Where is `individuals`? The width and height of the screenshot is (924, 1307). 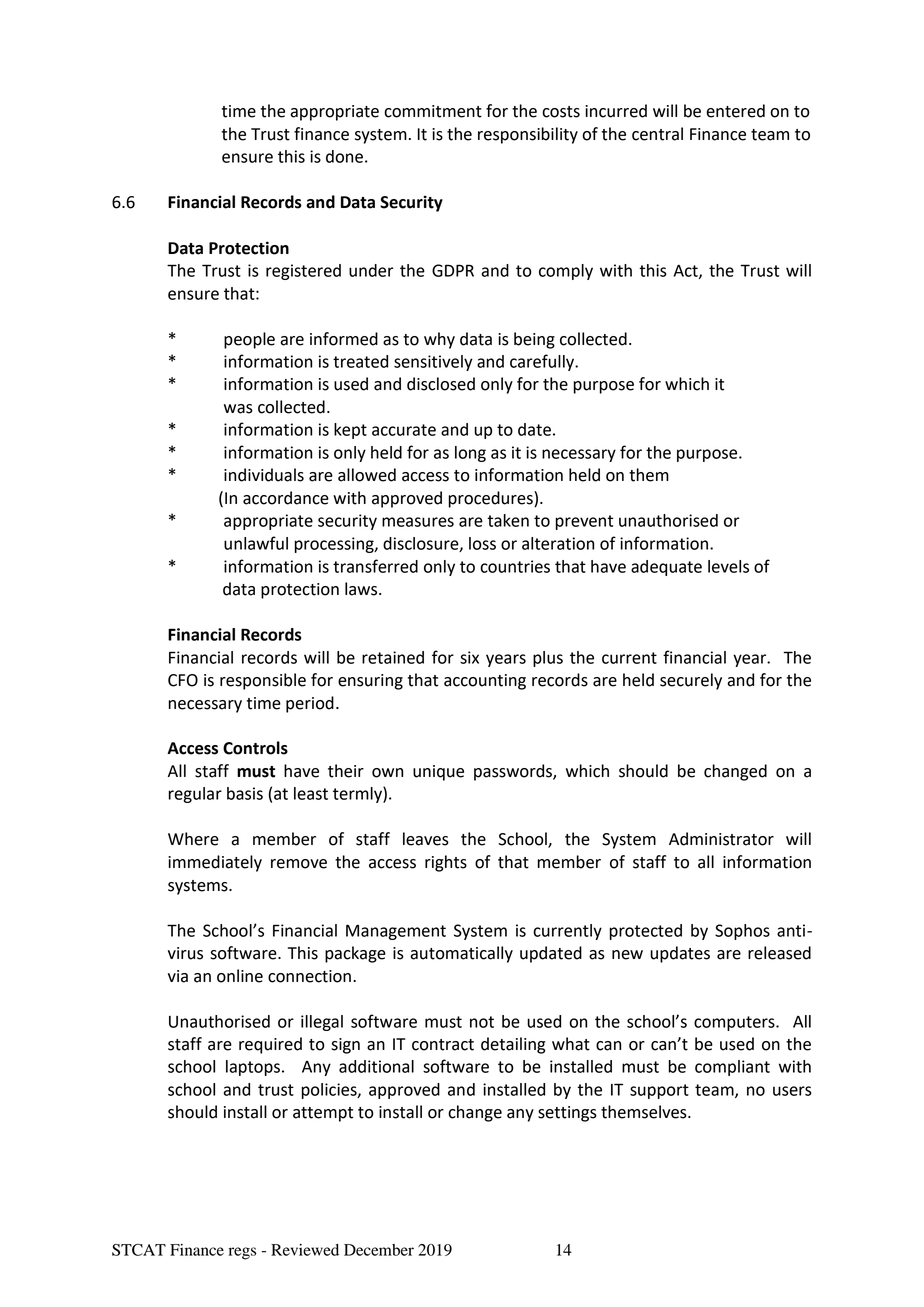
individuals is located at coordinates (264, 475).
